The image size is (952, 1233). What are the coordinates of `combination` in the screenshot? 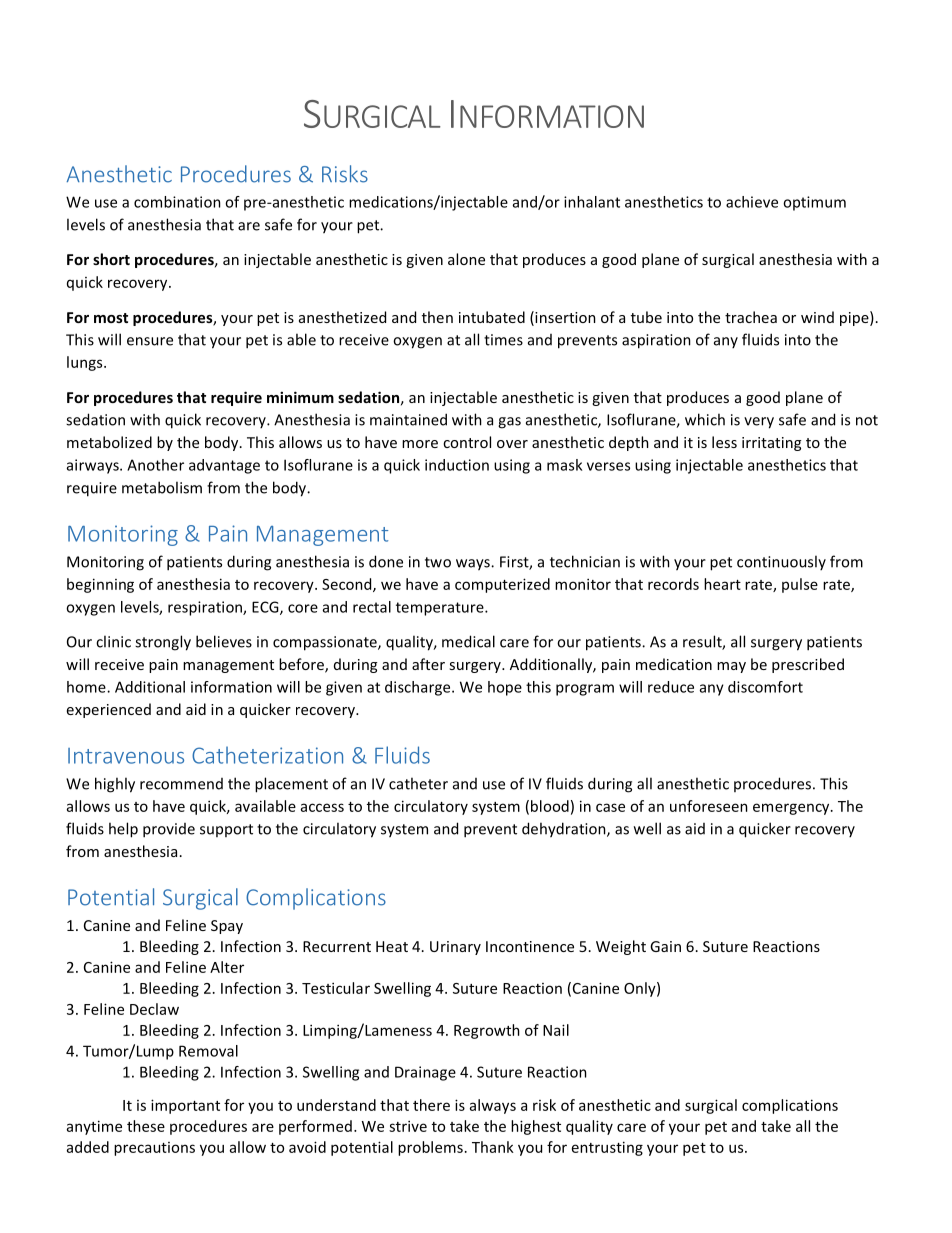 It's located at (177, 202).
